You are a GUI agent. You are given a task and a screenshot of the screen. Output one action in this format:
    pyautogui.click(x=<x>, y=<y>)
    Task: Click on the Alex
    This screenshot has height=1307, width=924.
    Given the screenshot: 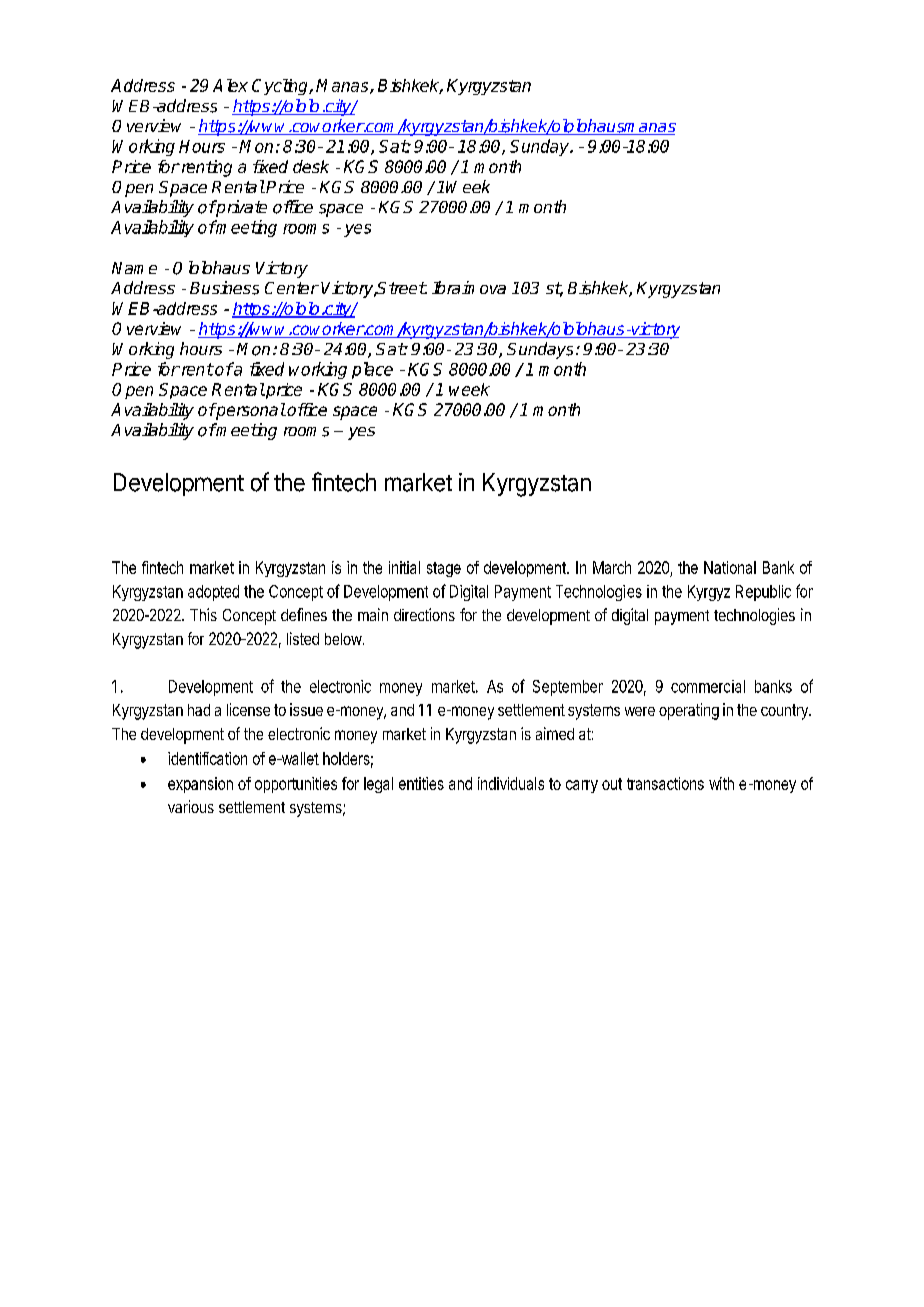 What is the action you would take?
    pyautogui.click(x=230, y=85)
